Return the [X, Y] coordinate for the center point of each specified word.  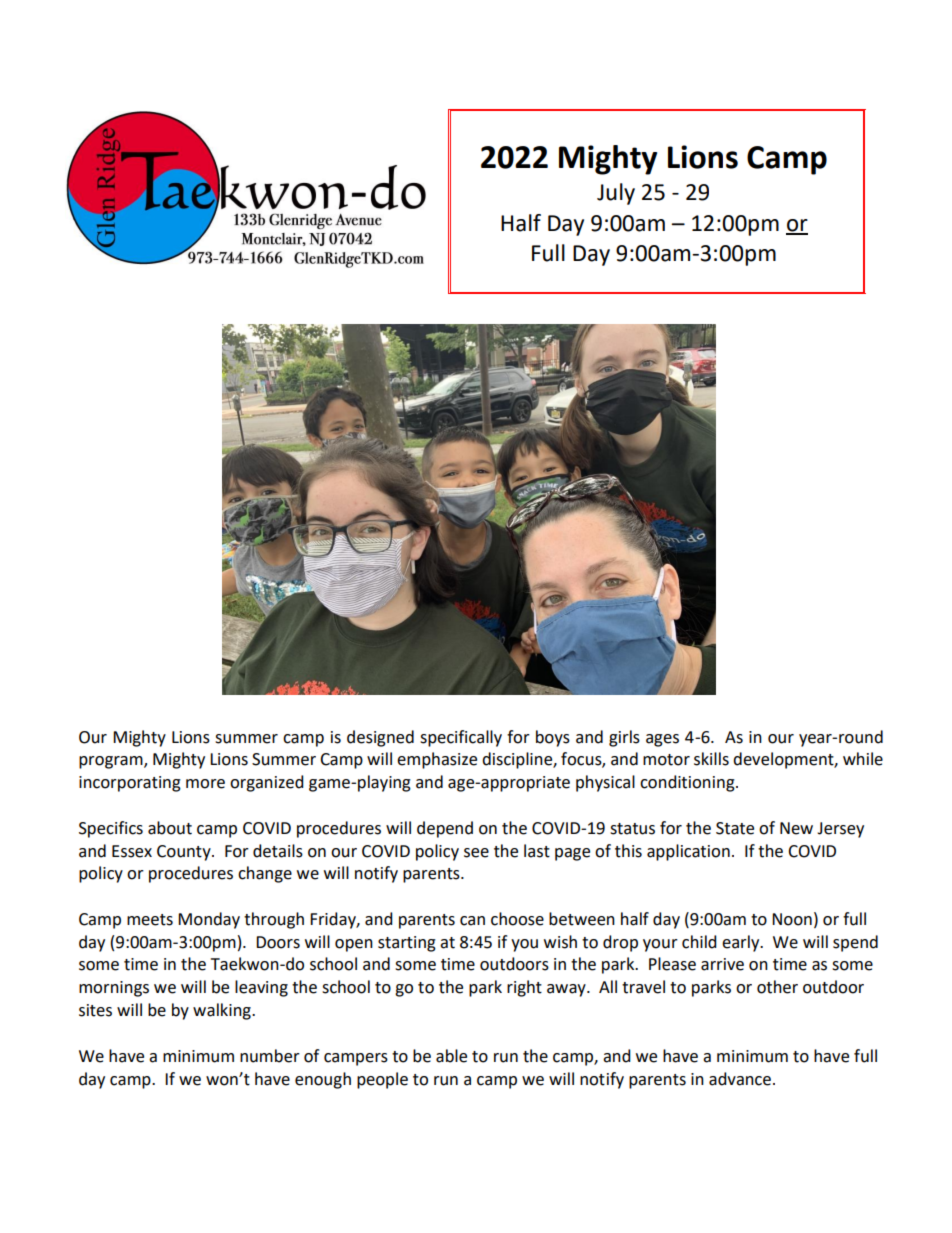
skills [711, 759]
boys [553, 738]
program [112, 762]
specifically [461, 738]
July [616, 194]
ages [662, 740]
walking [223, 1011]
